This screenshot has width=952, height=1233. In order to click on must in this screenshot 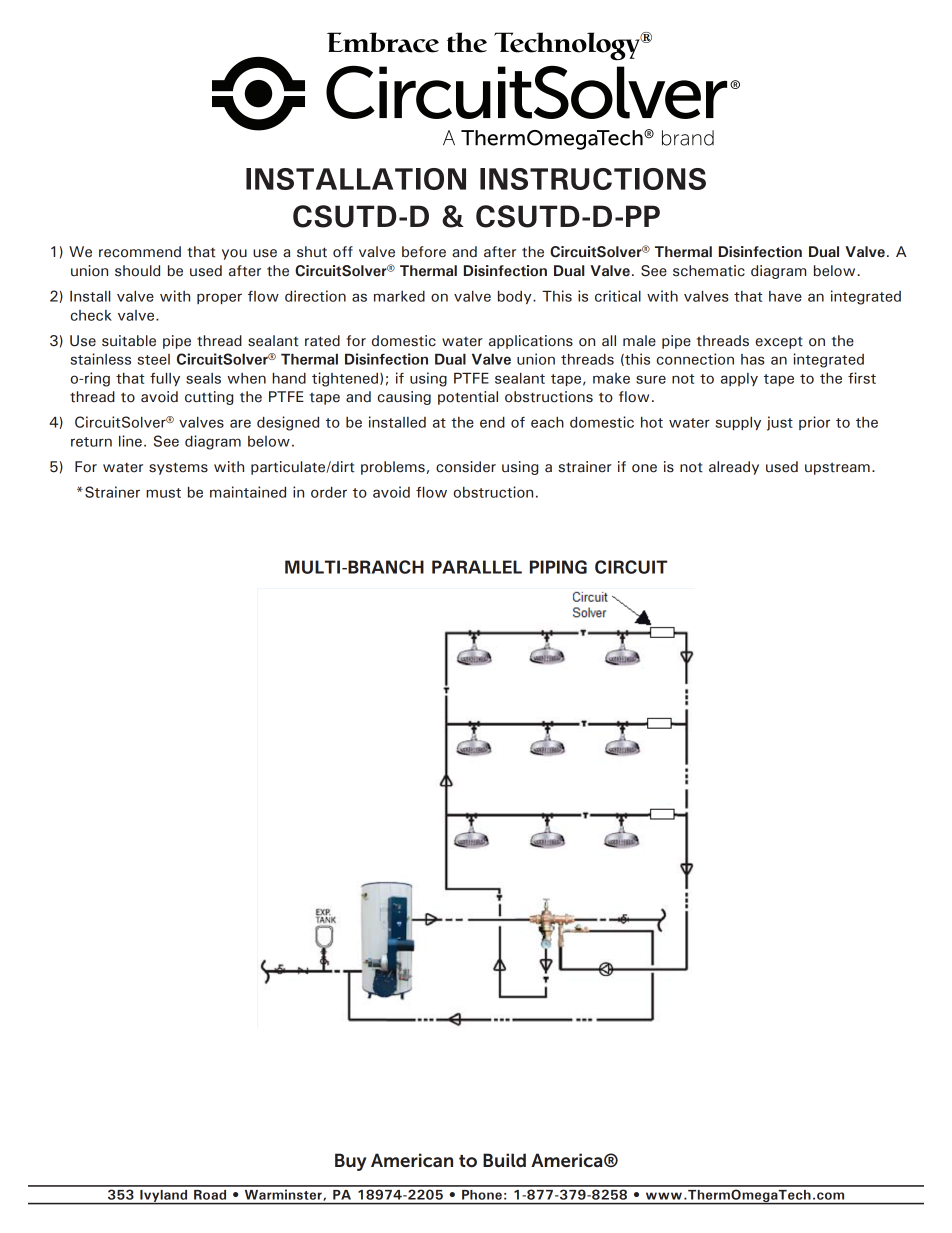, I will do `click(163, 493)`.
